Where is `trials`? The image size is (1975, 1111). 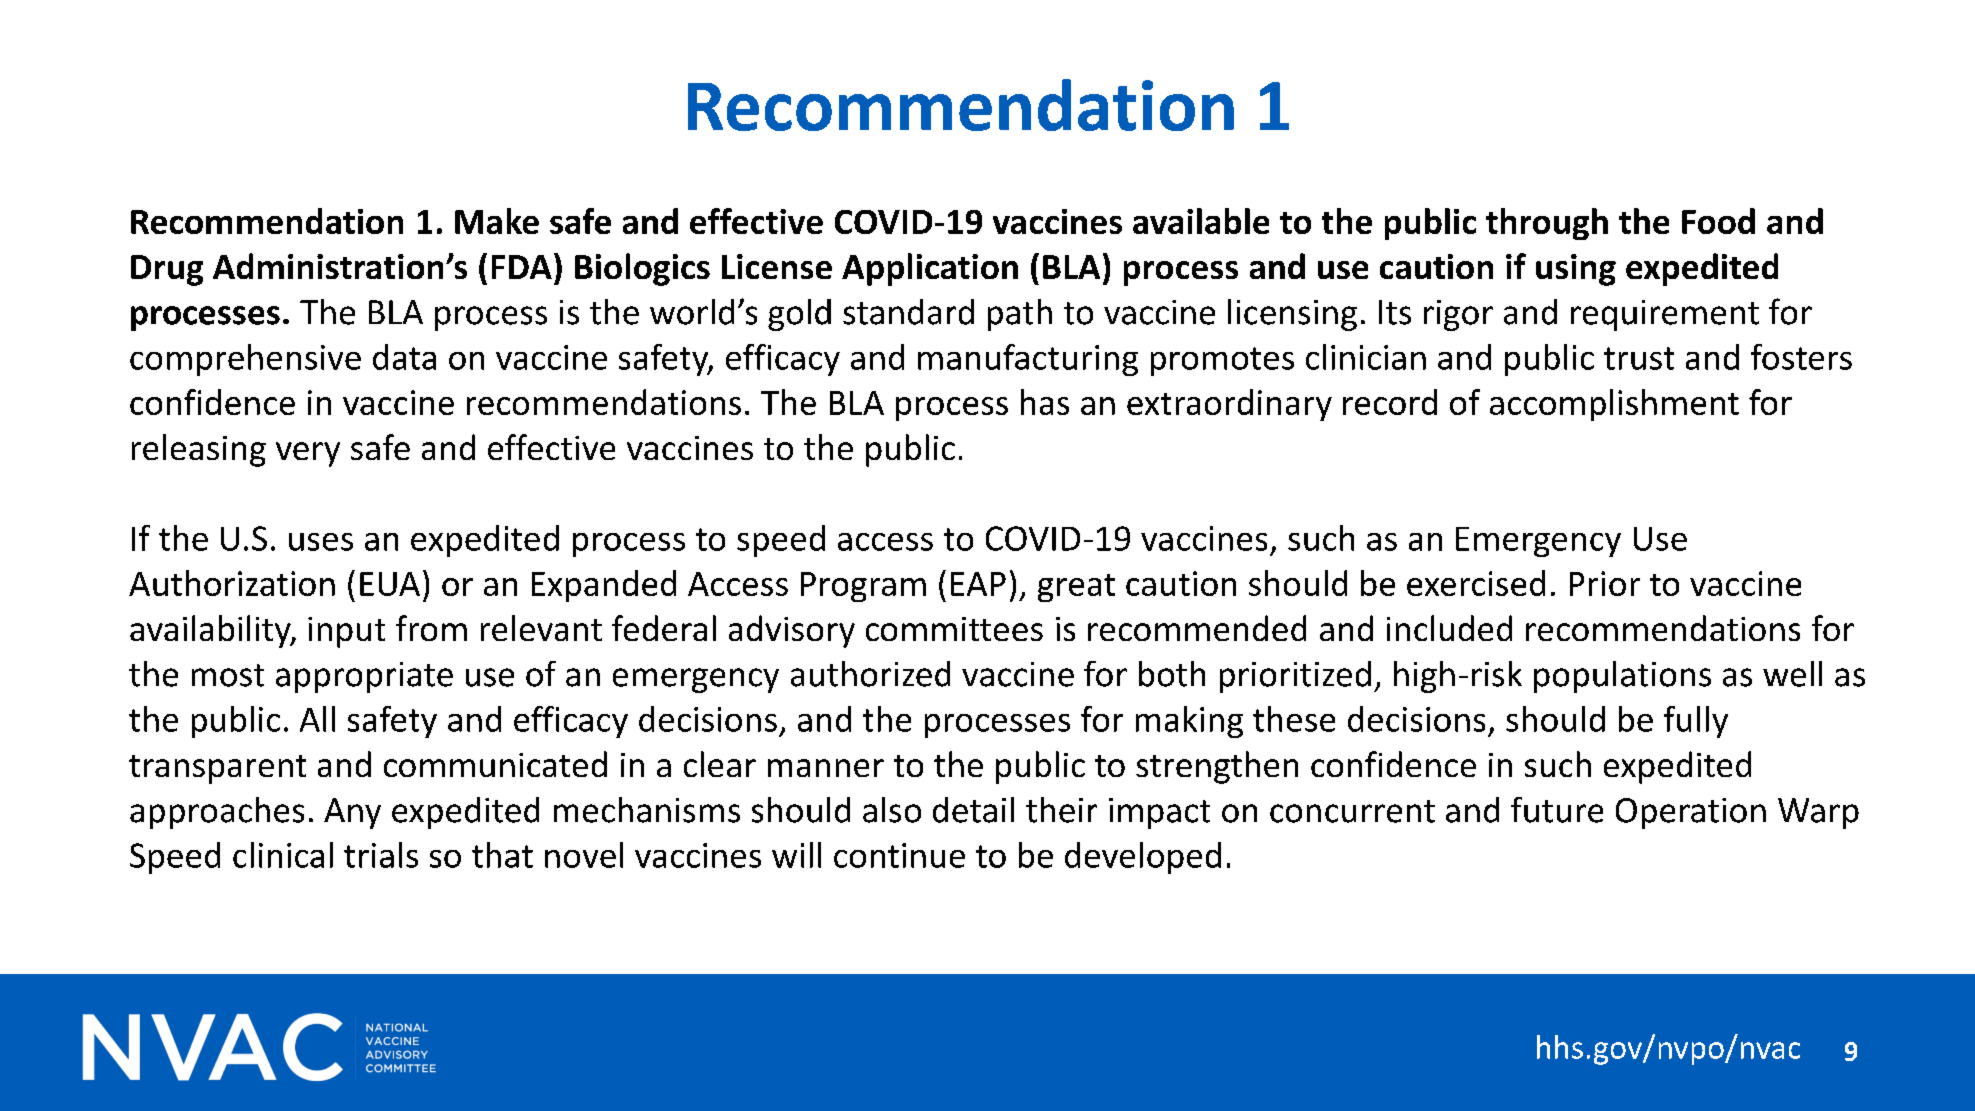 trials is located at coordinates (381, 855).
